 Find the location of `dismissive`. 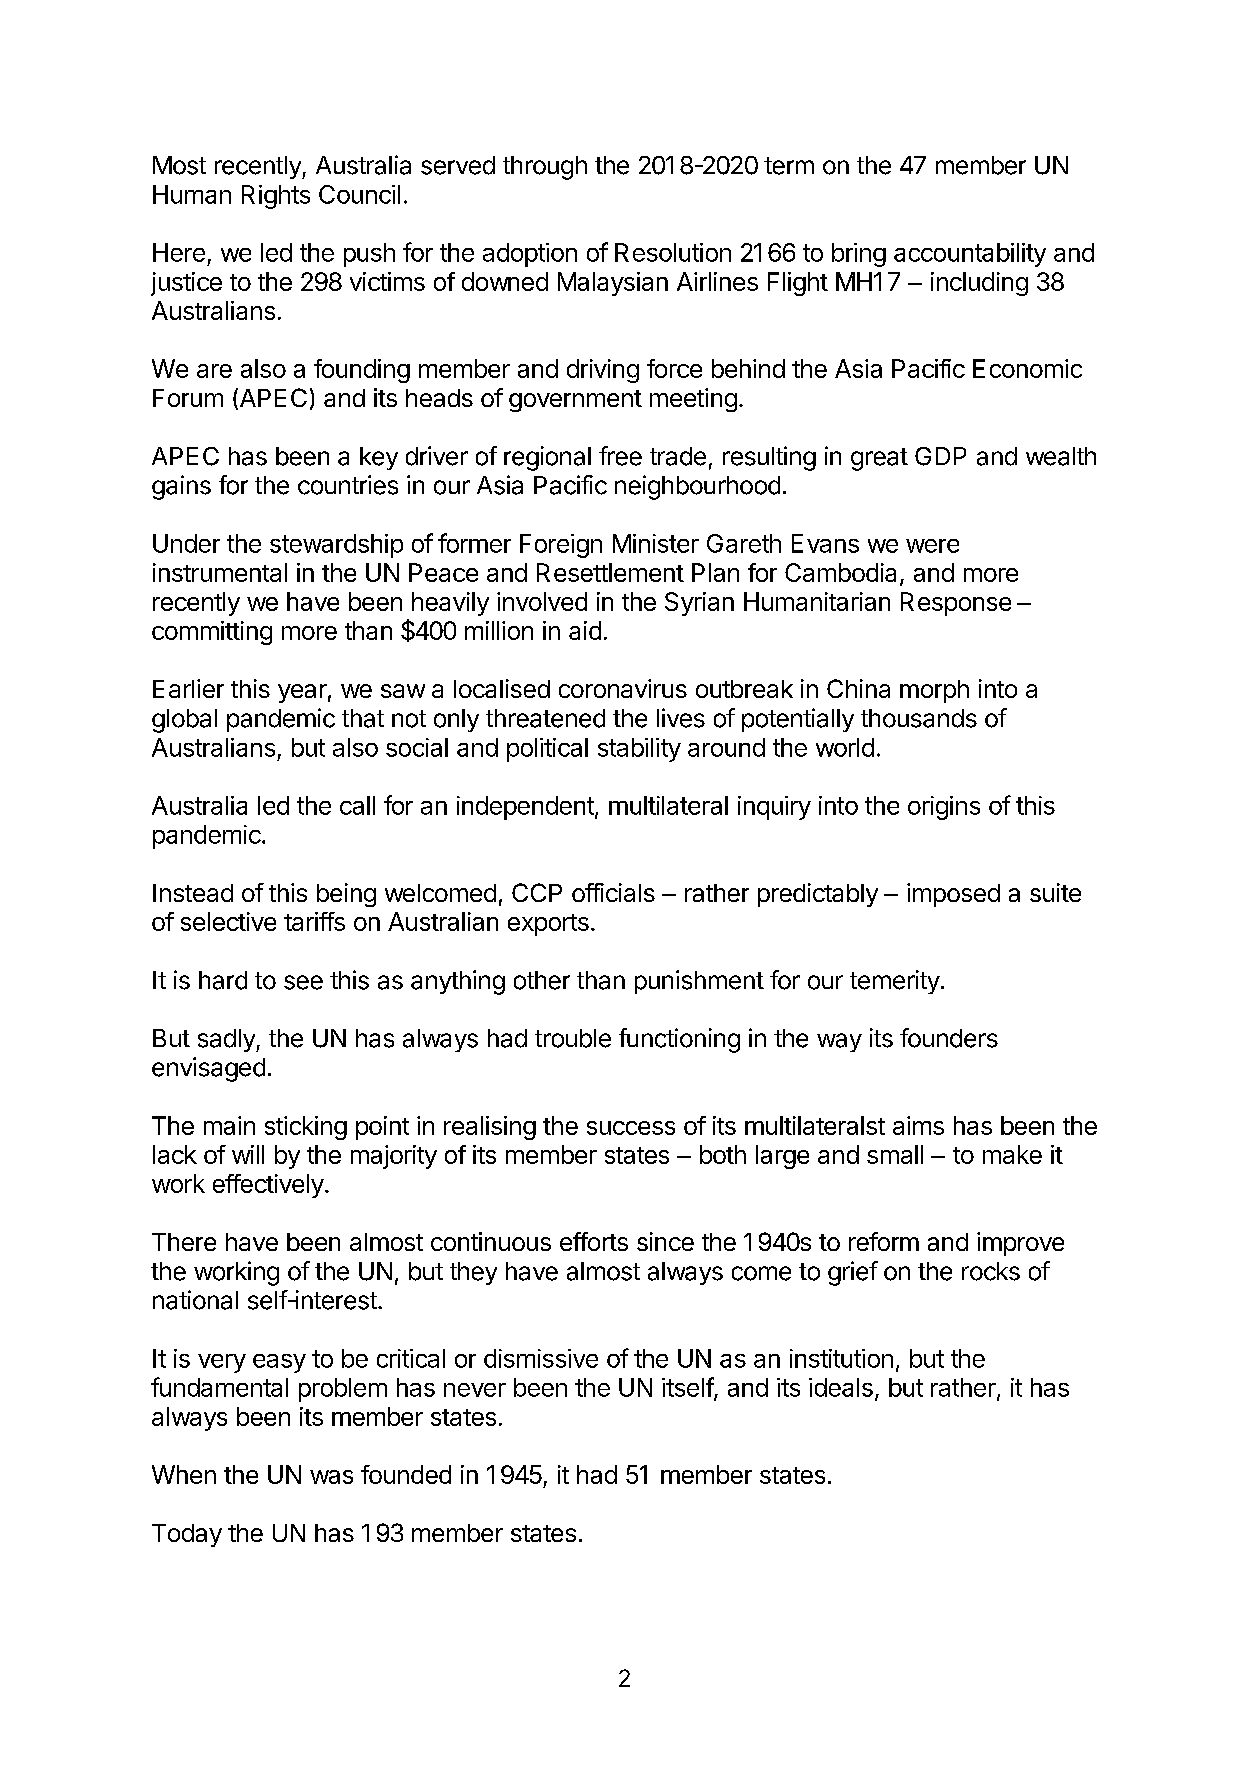

dismissive is located at coordinates (541, 1358).
